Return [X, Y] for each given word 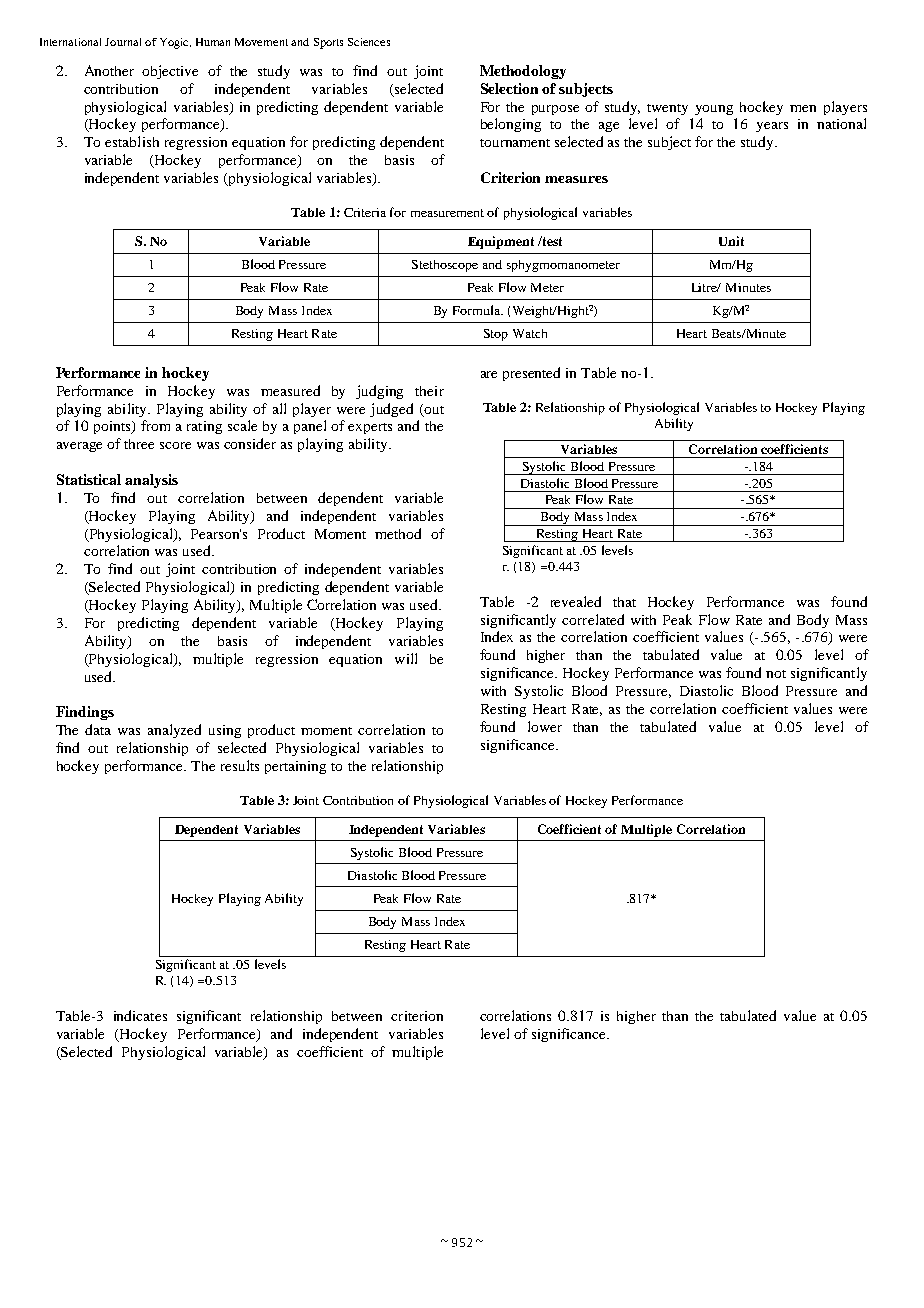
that [624, 602]
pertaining [295, 767]
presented [531, 374]
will [406, 658]
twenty [667, 109]
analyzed [174, 731]
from [155, 425]
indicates [140, 1015]
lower [545, 726]
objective [170, 72]
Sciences [369, 42]
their [429, 391]
